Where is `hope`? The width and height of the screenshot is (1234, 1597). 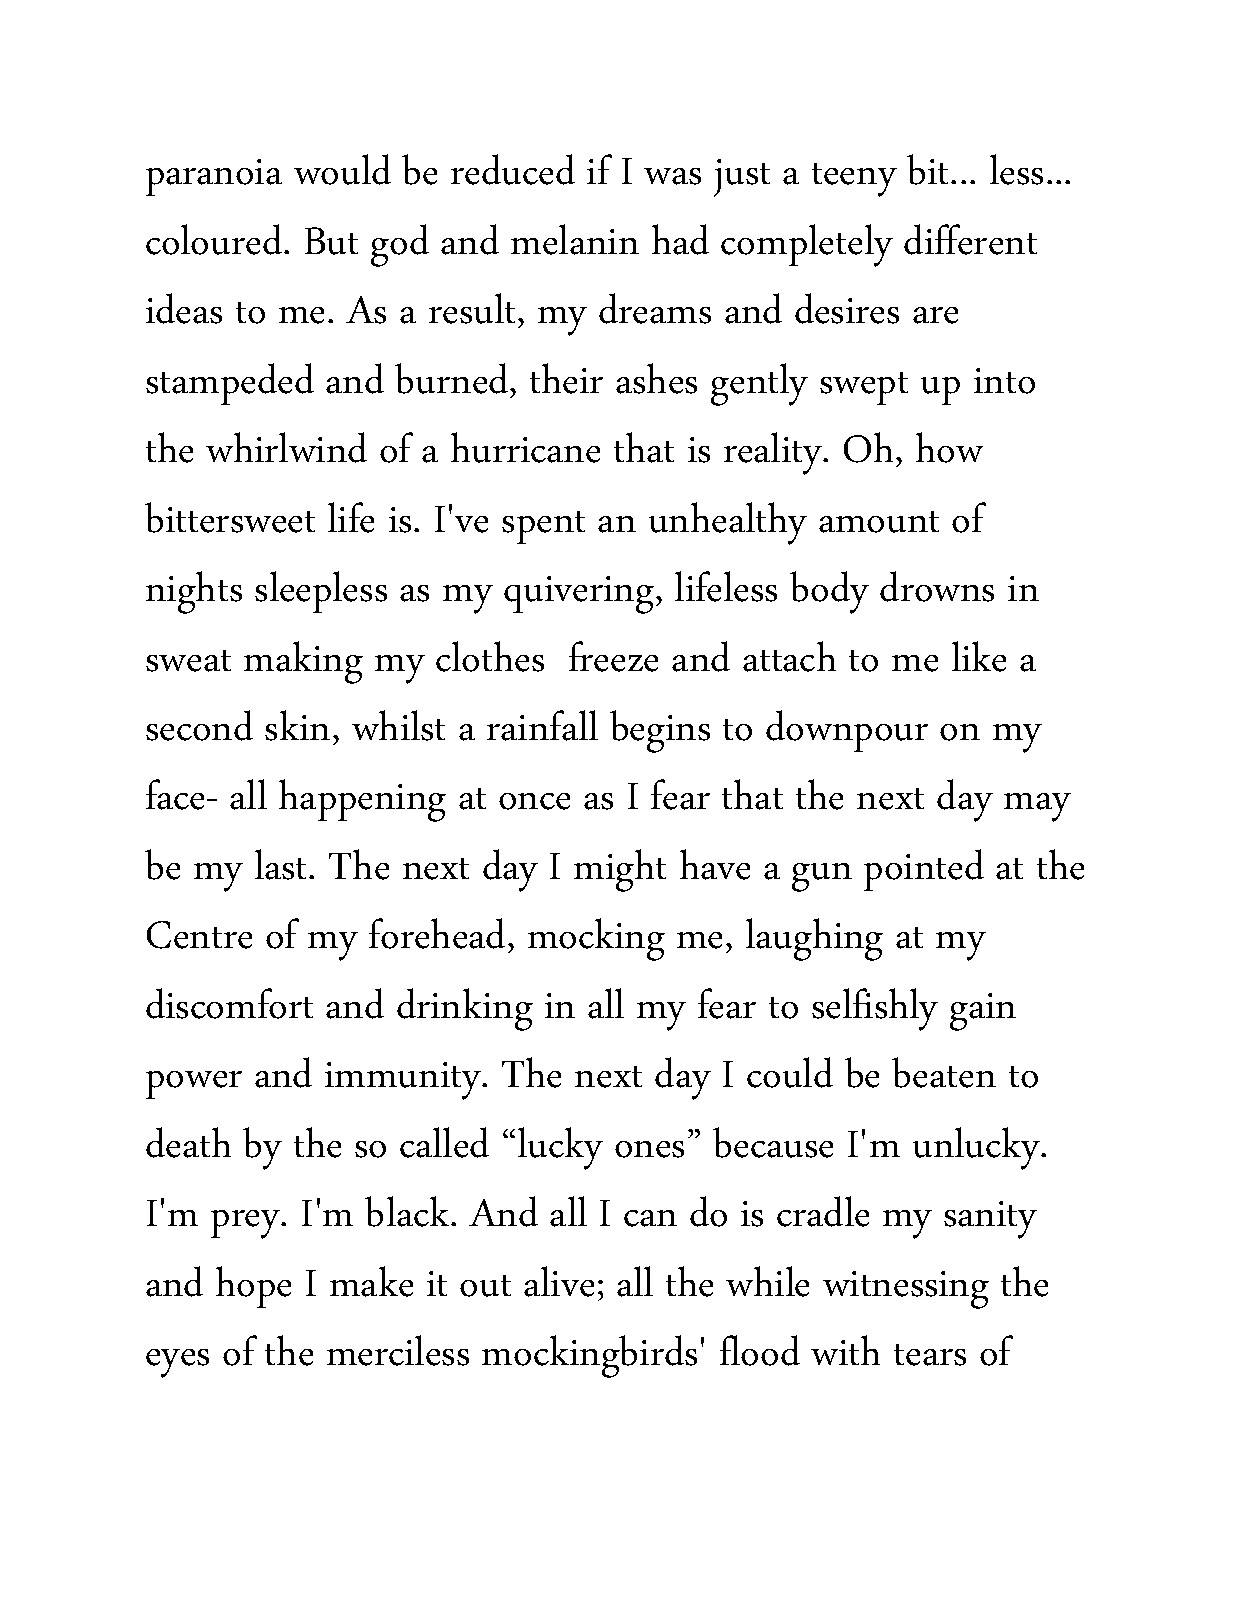 hope is located at coordinates (253, 1287).
